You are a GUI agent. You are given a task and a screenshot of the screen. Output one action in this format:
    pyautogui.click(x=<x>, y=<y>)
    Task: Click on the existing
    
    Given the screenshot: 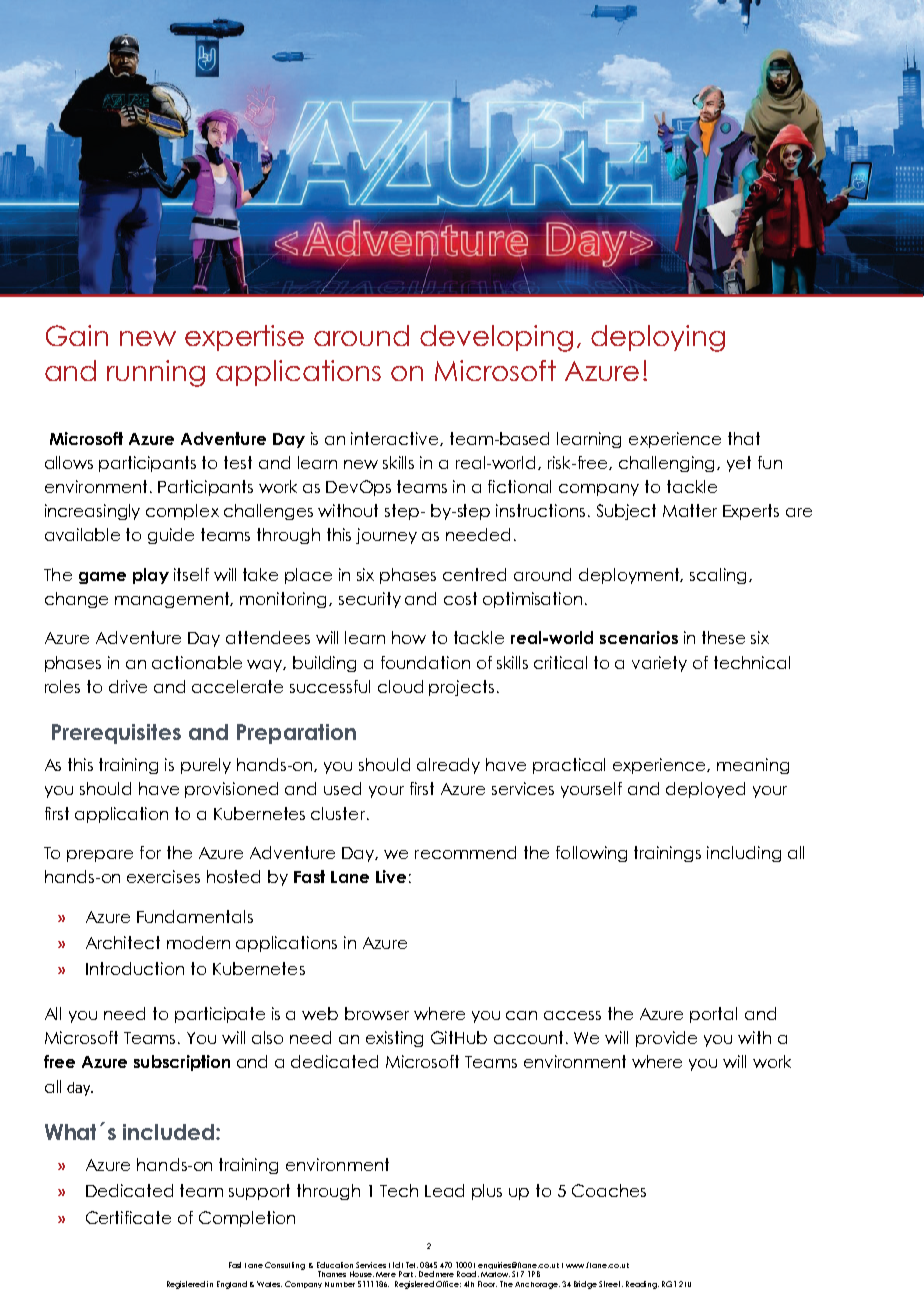 What is the action you would take?
    pyautogui.click(x=394, y=1039)
